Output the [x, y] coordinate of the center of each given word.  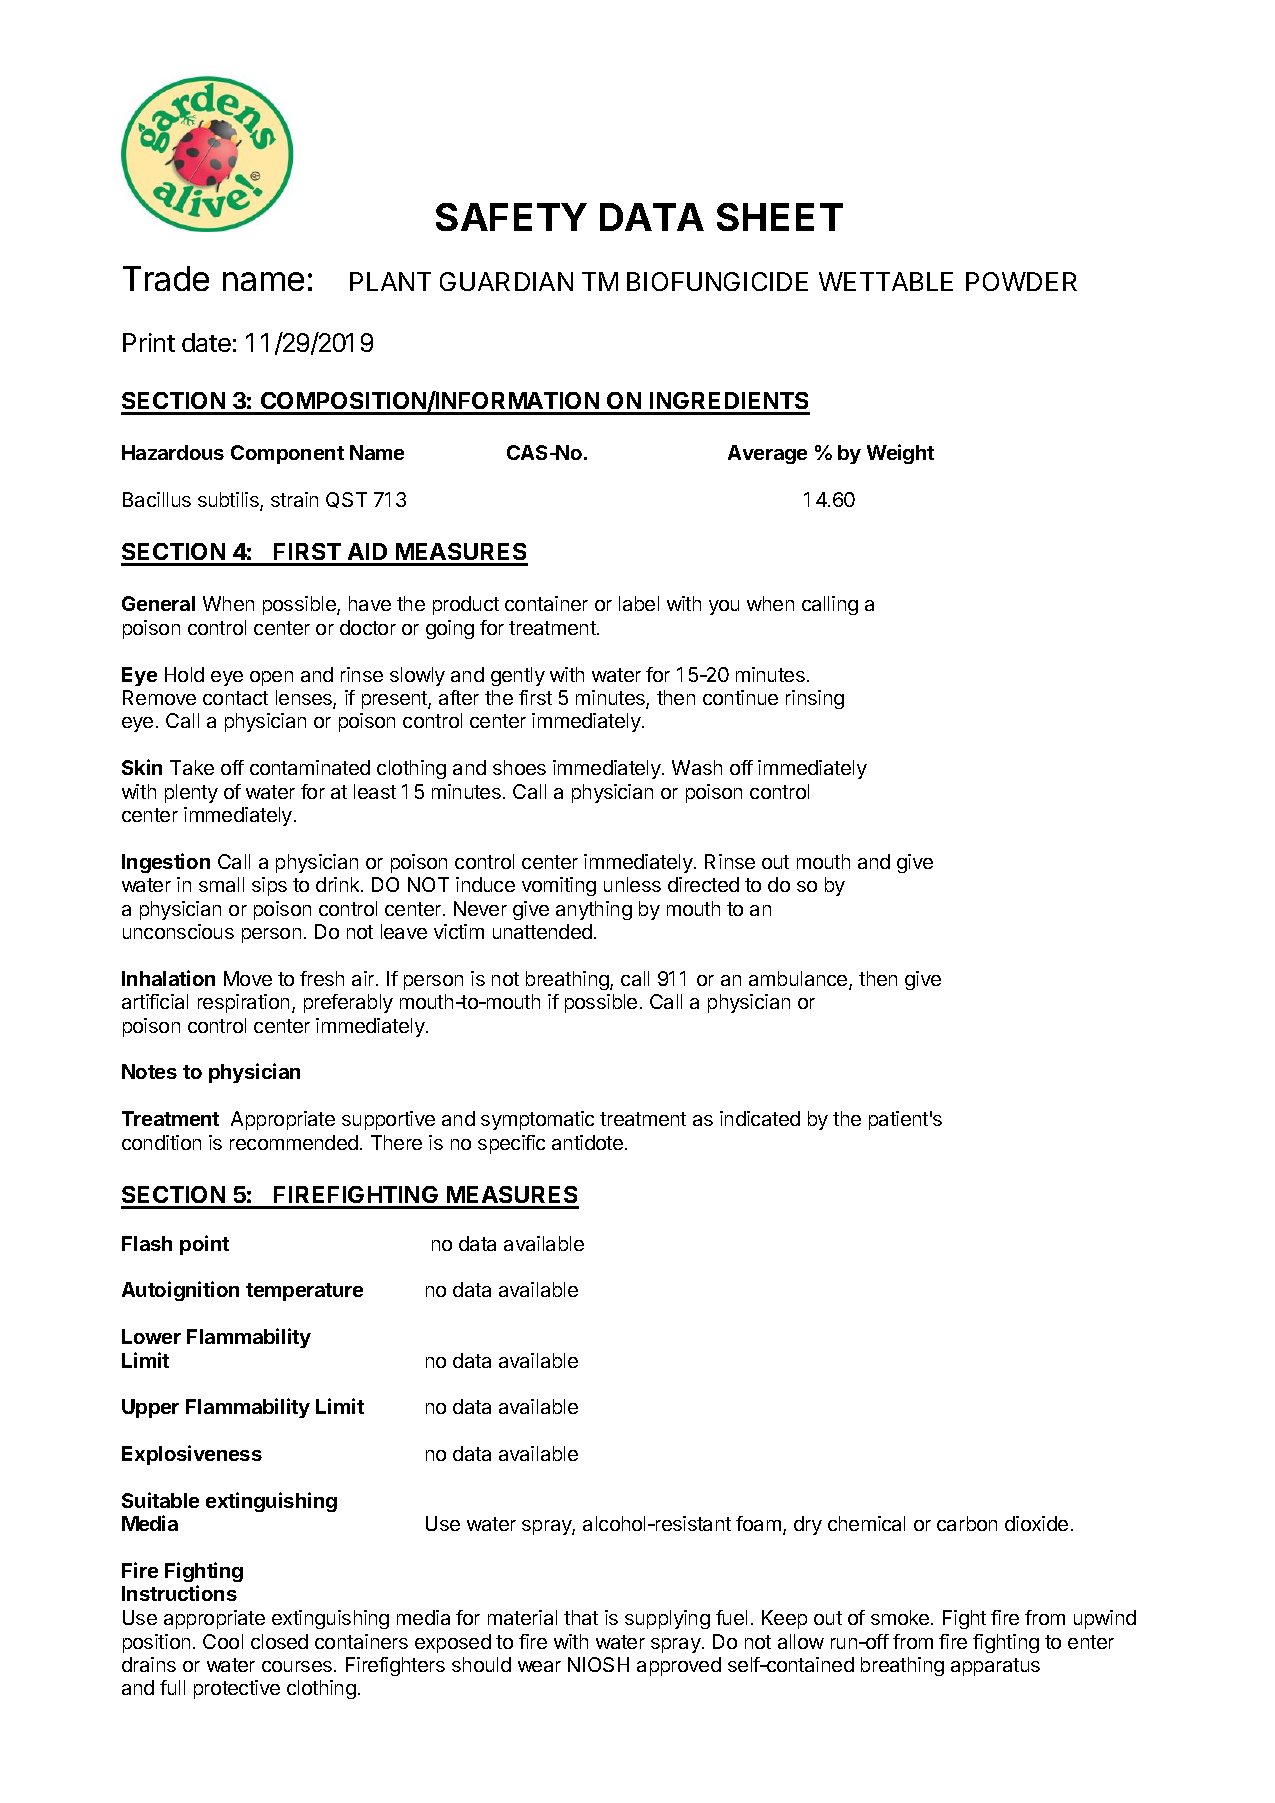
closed [279, 1641]
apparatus [995, 1667]
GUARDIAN [506, 281]
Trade [166, 278]
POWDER [1021, 281]
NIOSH [598, 1664]
